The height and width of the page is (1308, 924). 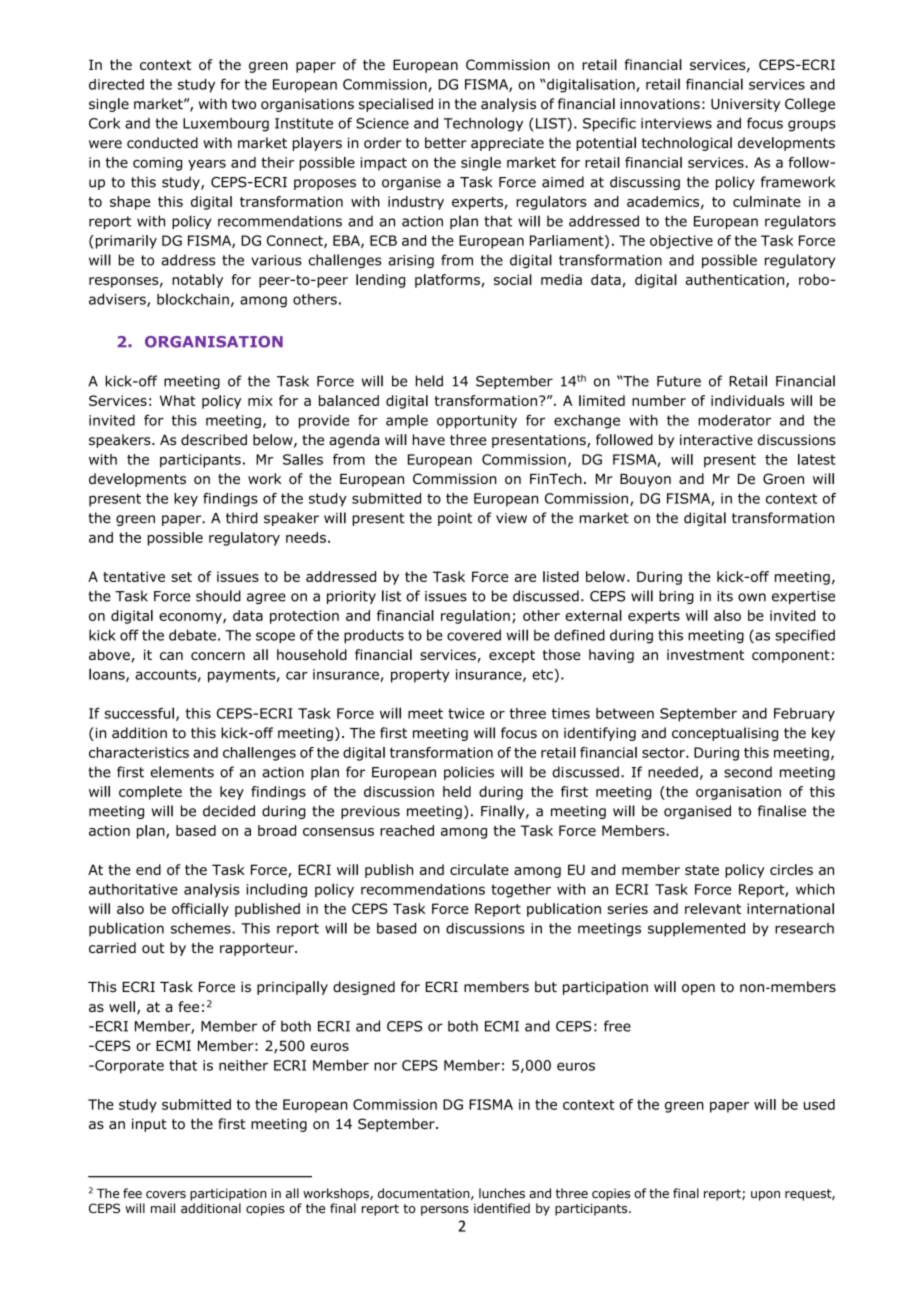 I want to click on debate, so click(x=192, y=635).
